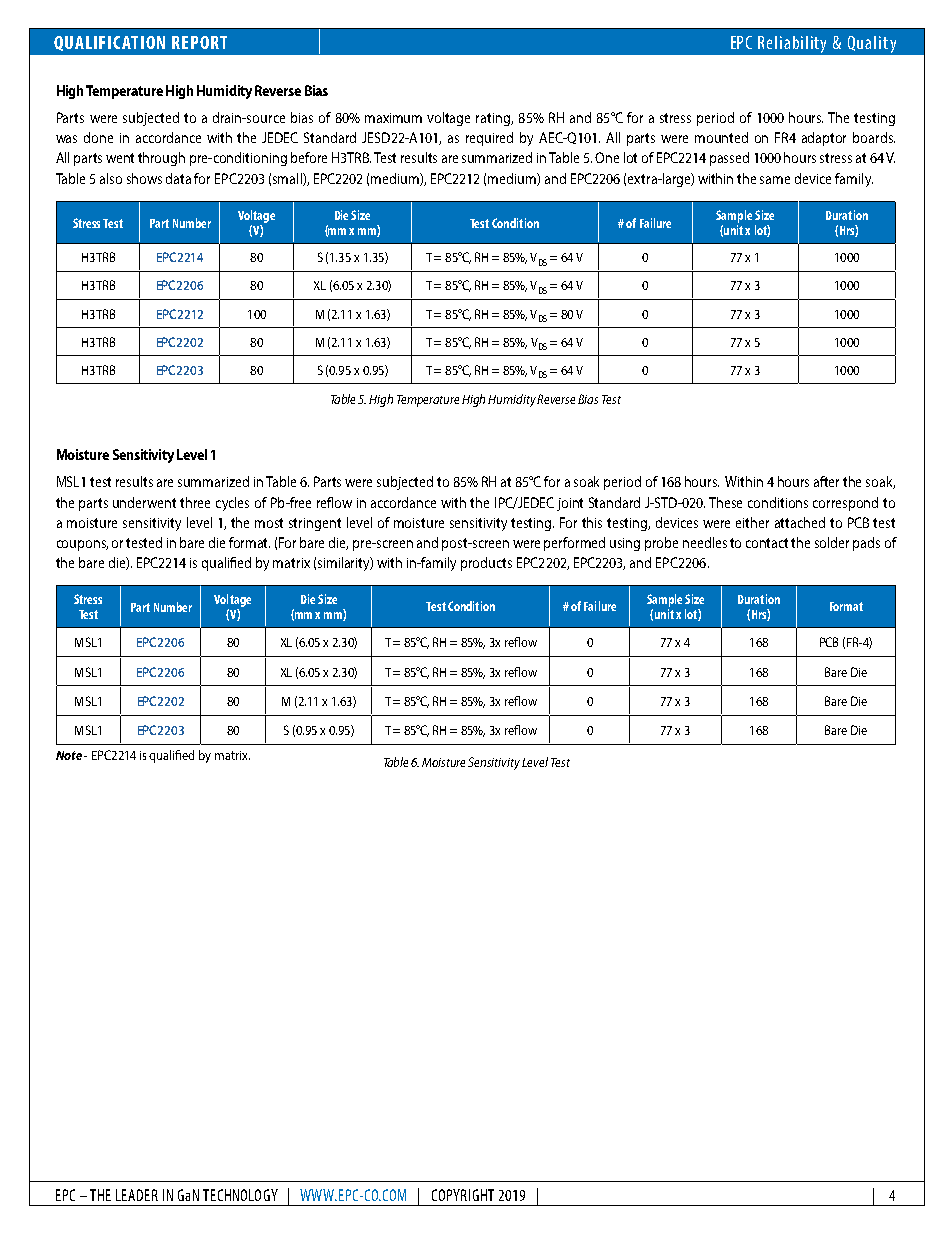  What do you see at coordinates (199, 42) in the screenshot?
I see `REPORT` at bounding box center [199, 42].
